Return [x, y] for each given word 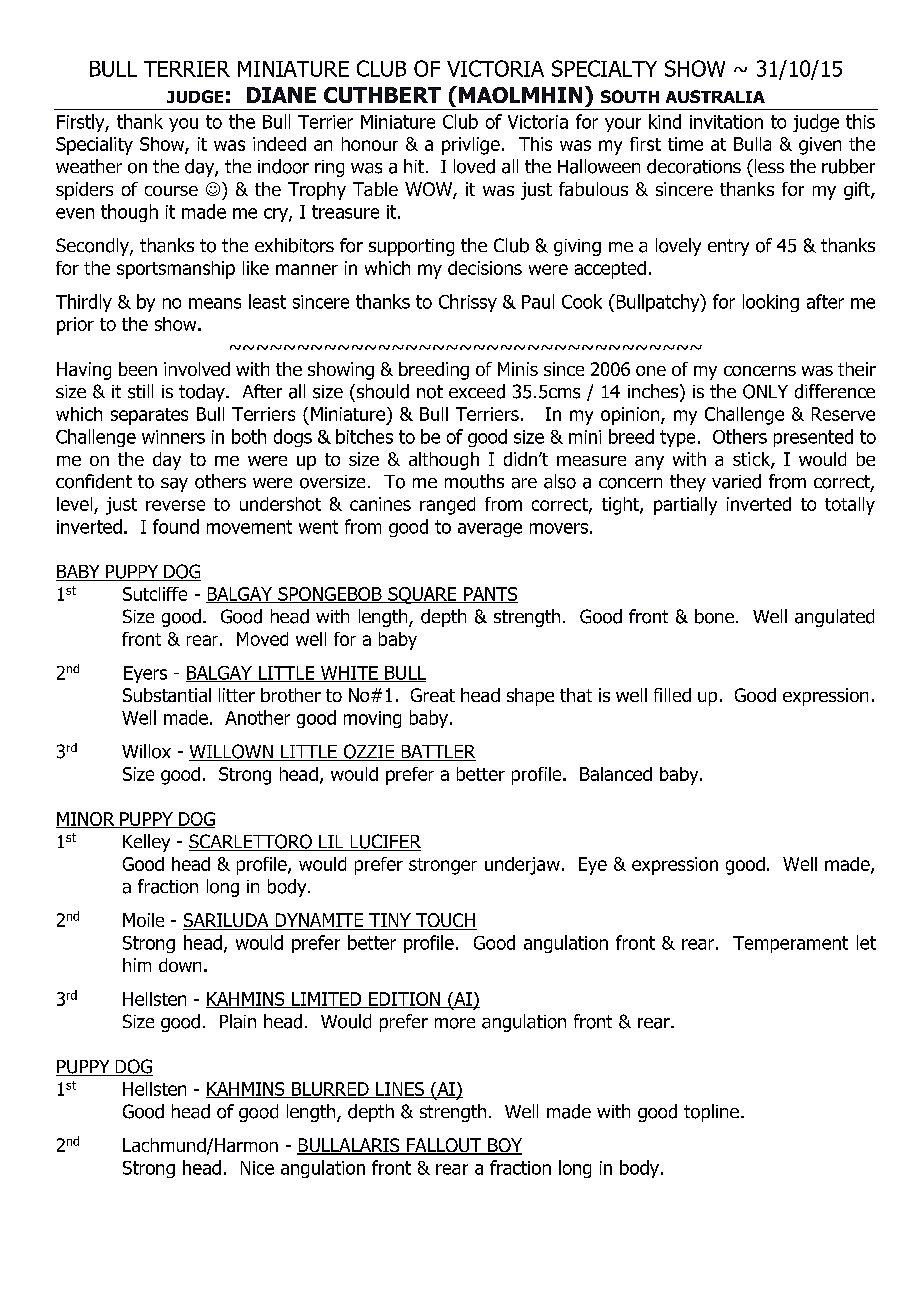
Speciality [94, 146]
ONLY [765, 391]
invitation [726, 122]
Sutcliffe [155, 594]
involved [197, 369]
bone [714, 616]
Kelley [146, 843]
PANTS [490, 595]
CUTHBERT [382, 95]
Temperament [790, 944]
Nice [257, 1168]
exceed [477, 391]
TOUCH [445, 921]
